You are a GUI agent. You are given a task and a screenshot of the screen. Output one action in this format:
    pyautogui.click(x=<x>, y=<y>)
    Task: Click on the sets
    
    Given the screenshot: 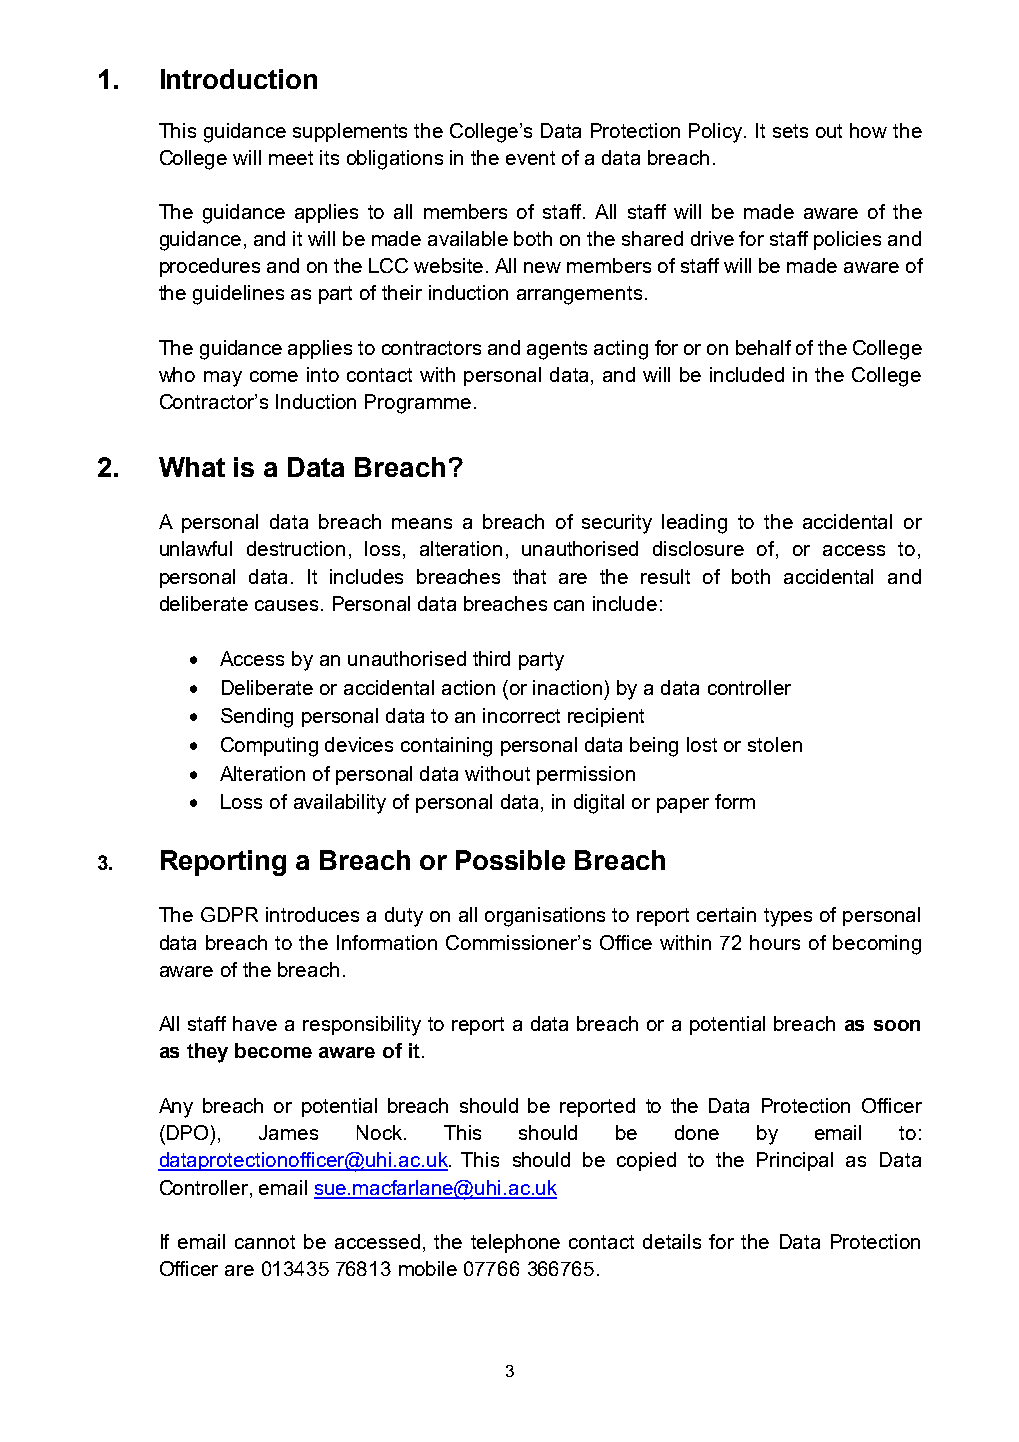 What is the action you would take?
    pyautogui.click(x=790, y=131)
